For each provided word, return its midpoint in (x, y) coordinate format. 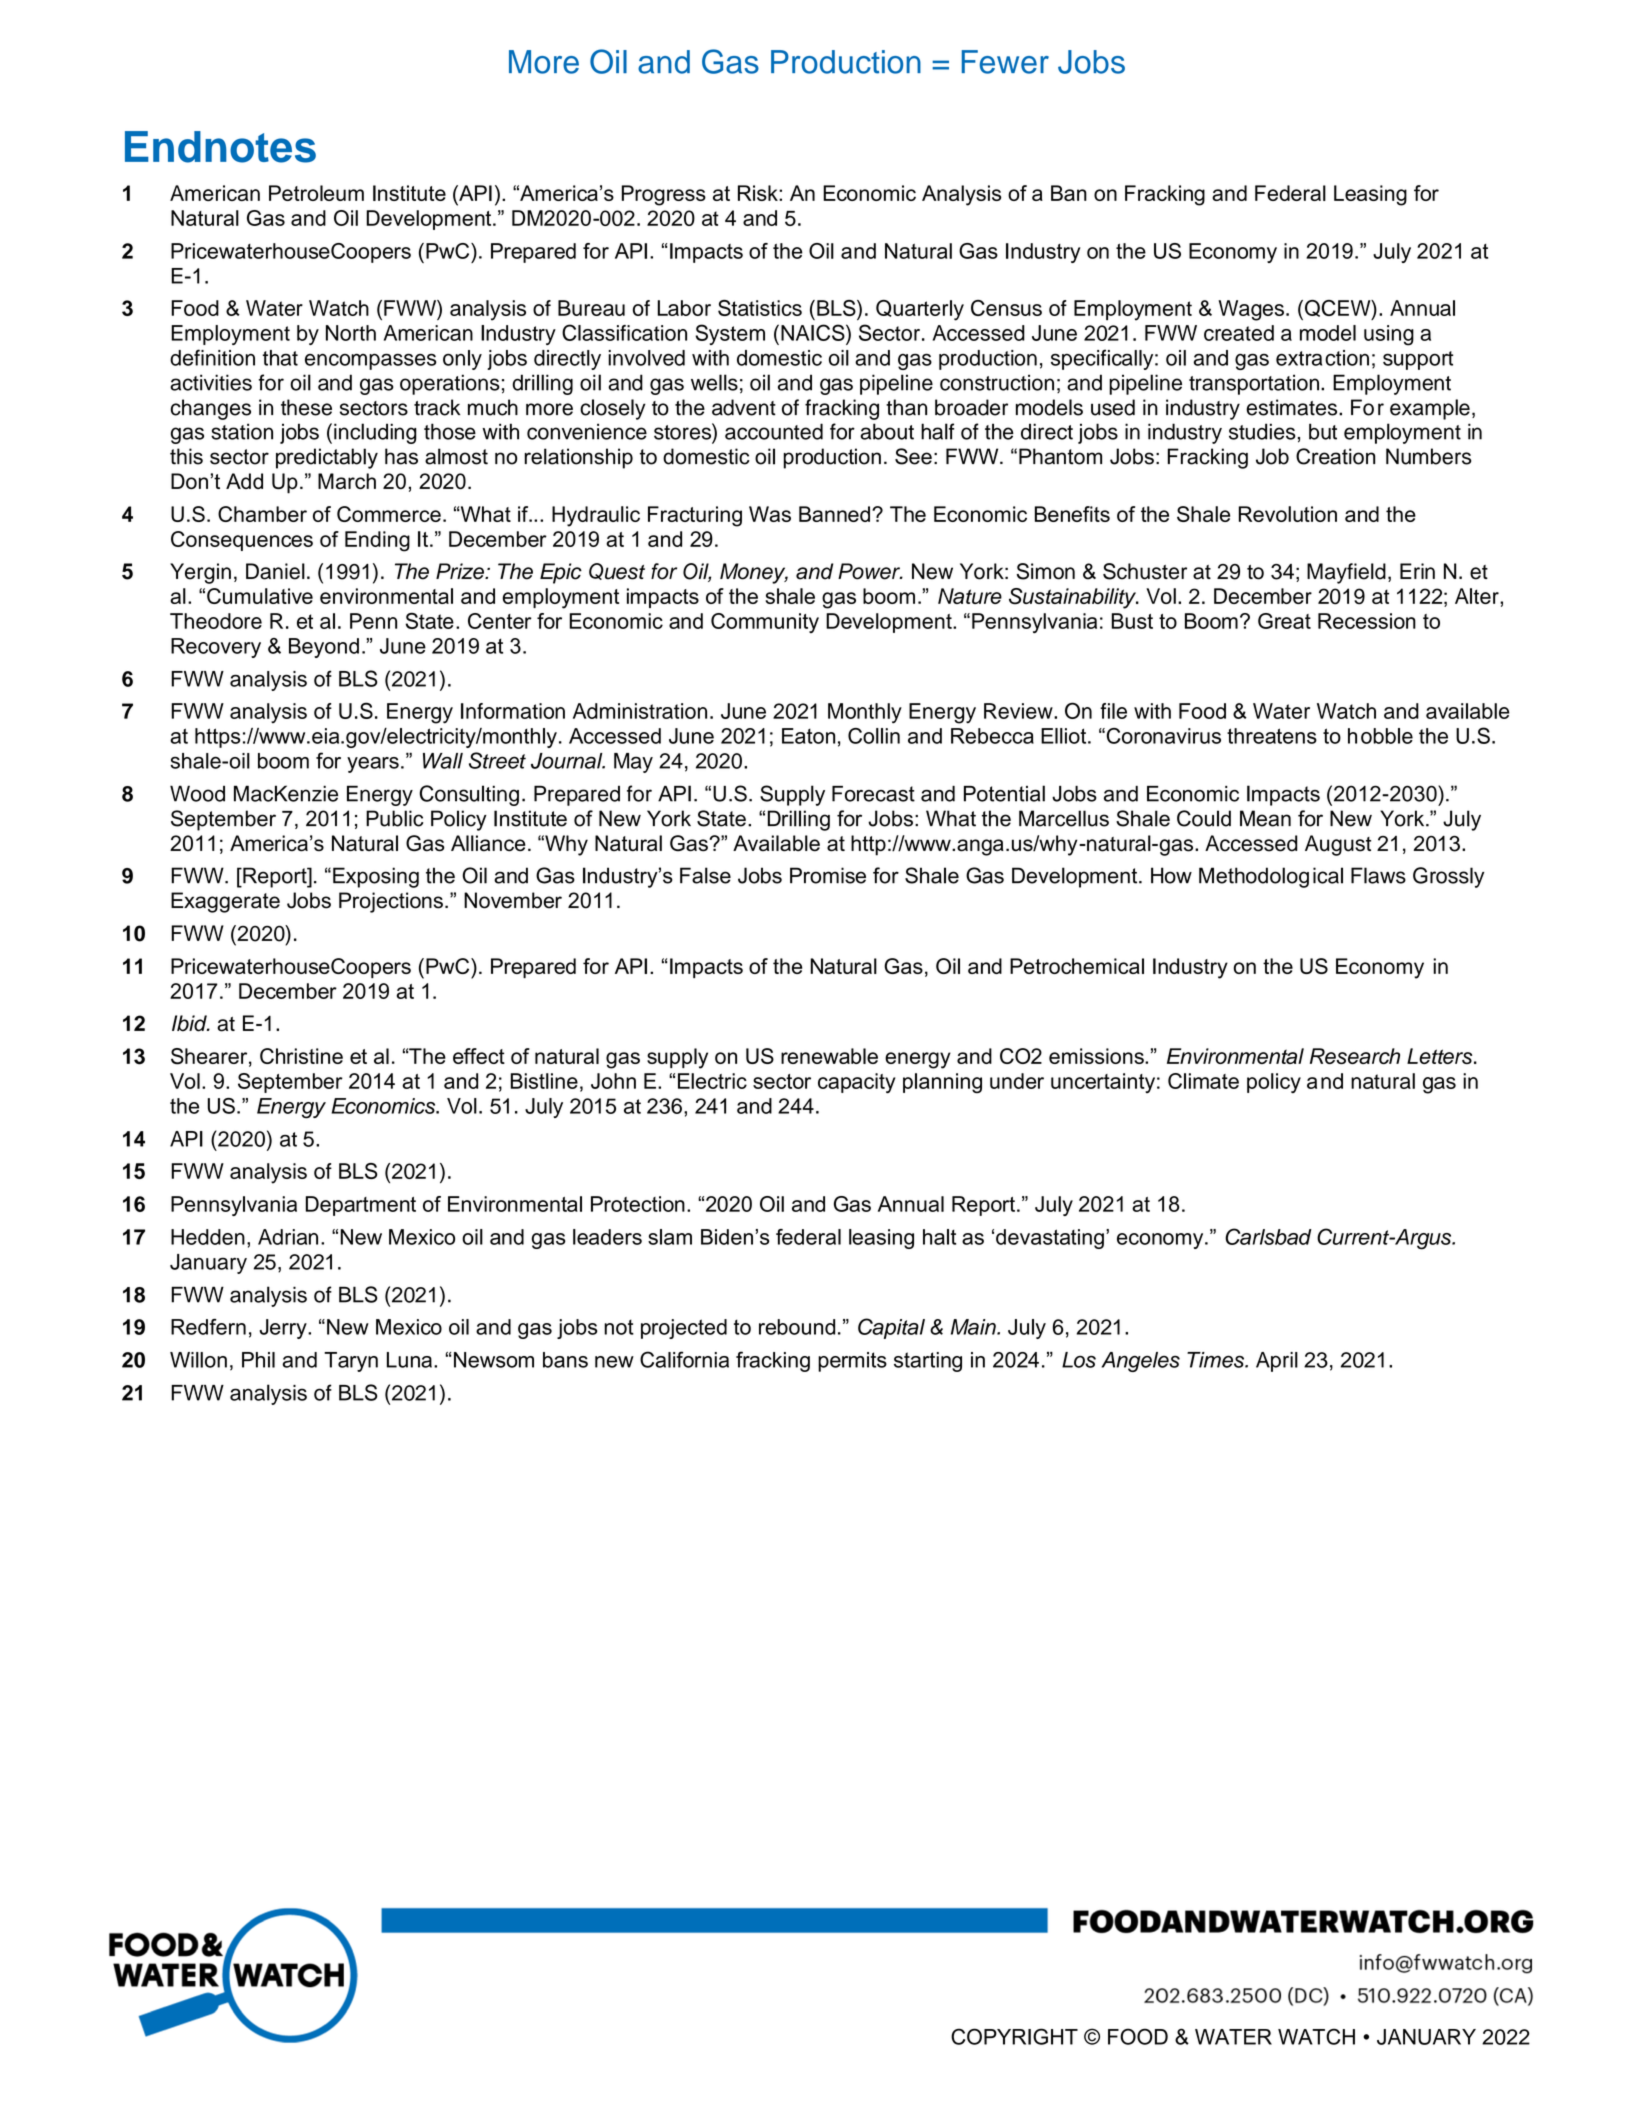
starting (928, 1362)
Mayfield (1346, 573)
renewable (829, 1056)
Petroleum (316, 193)
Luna (409, 1360)
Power (870, 571)
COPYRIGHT (1014, 2036)
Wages (1251, 310)
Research (1355, 1056)
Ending (377, 541)
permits (852, 1362)
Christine (301, 1056)
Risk (759, 193)
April (1277, 1362)
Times (1216, 1360)
